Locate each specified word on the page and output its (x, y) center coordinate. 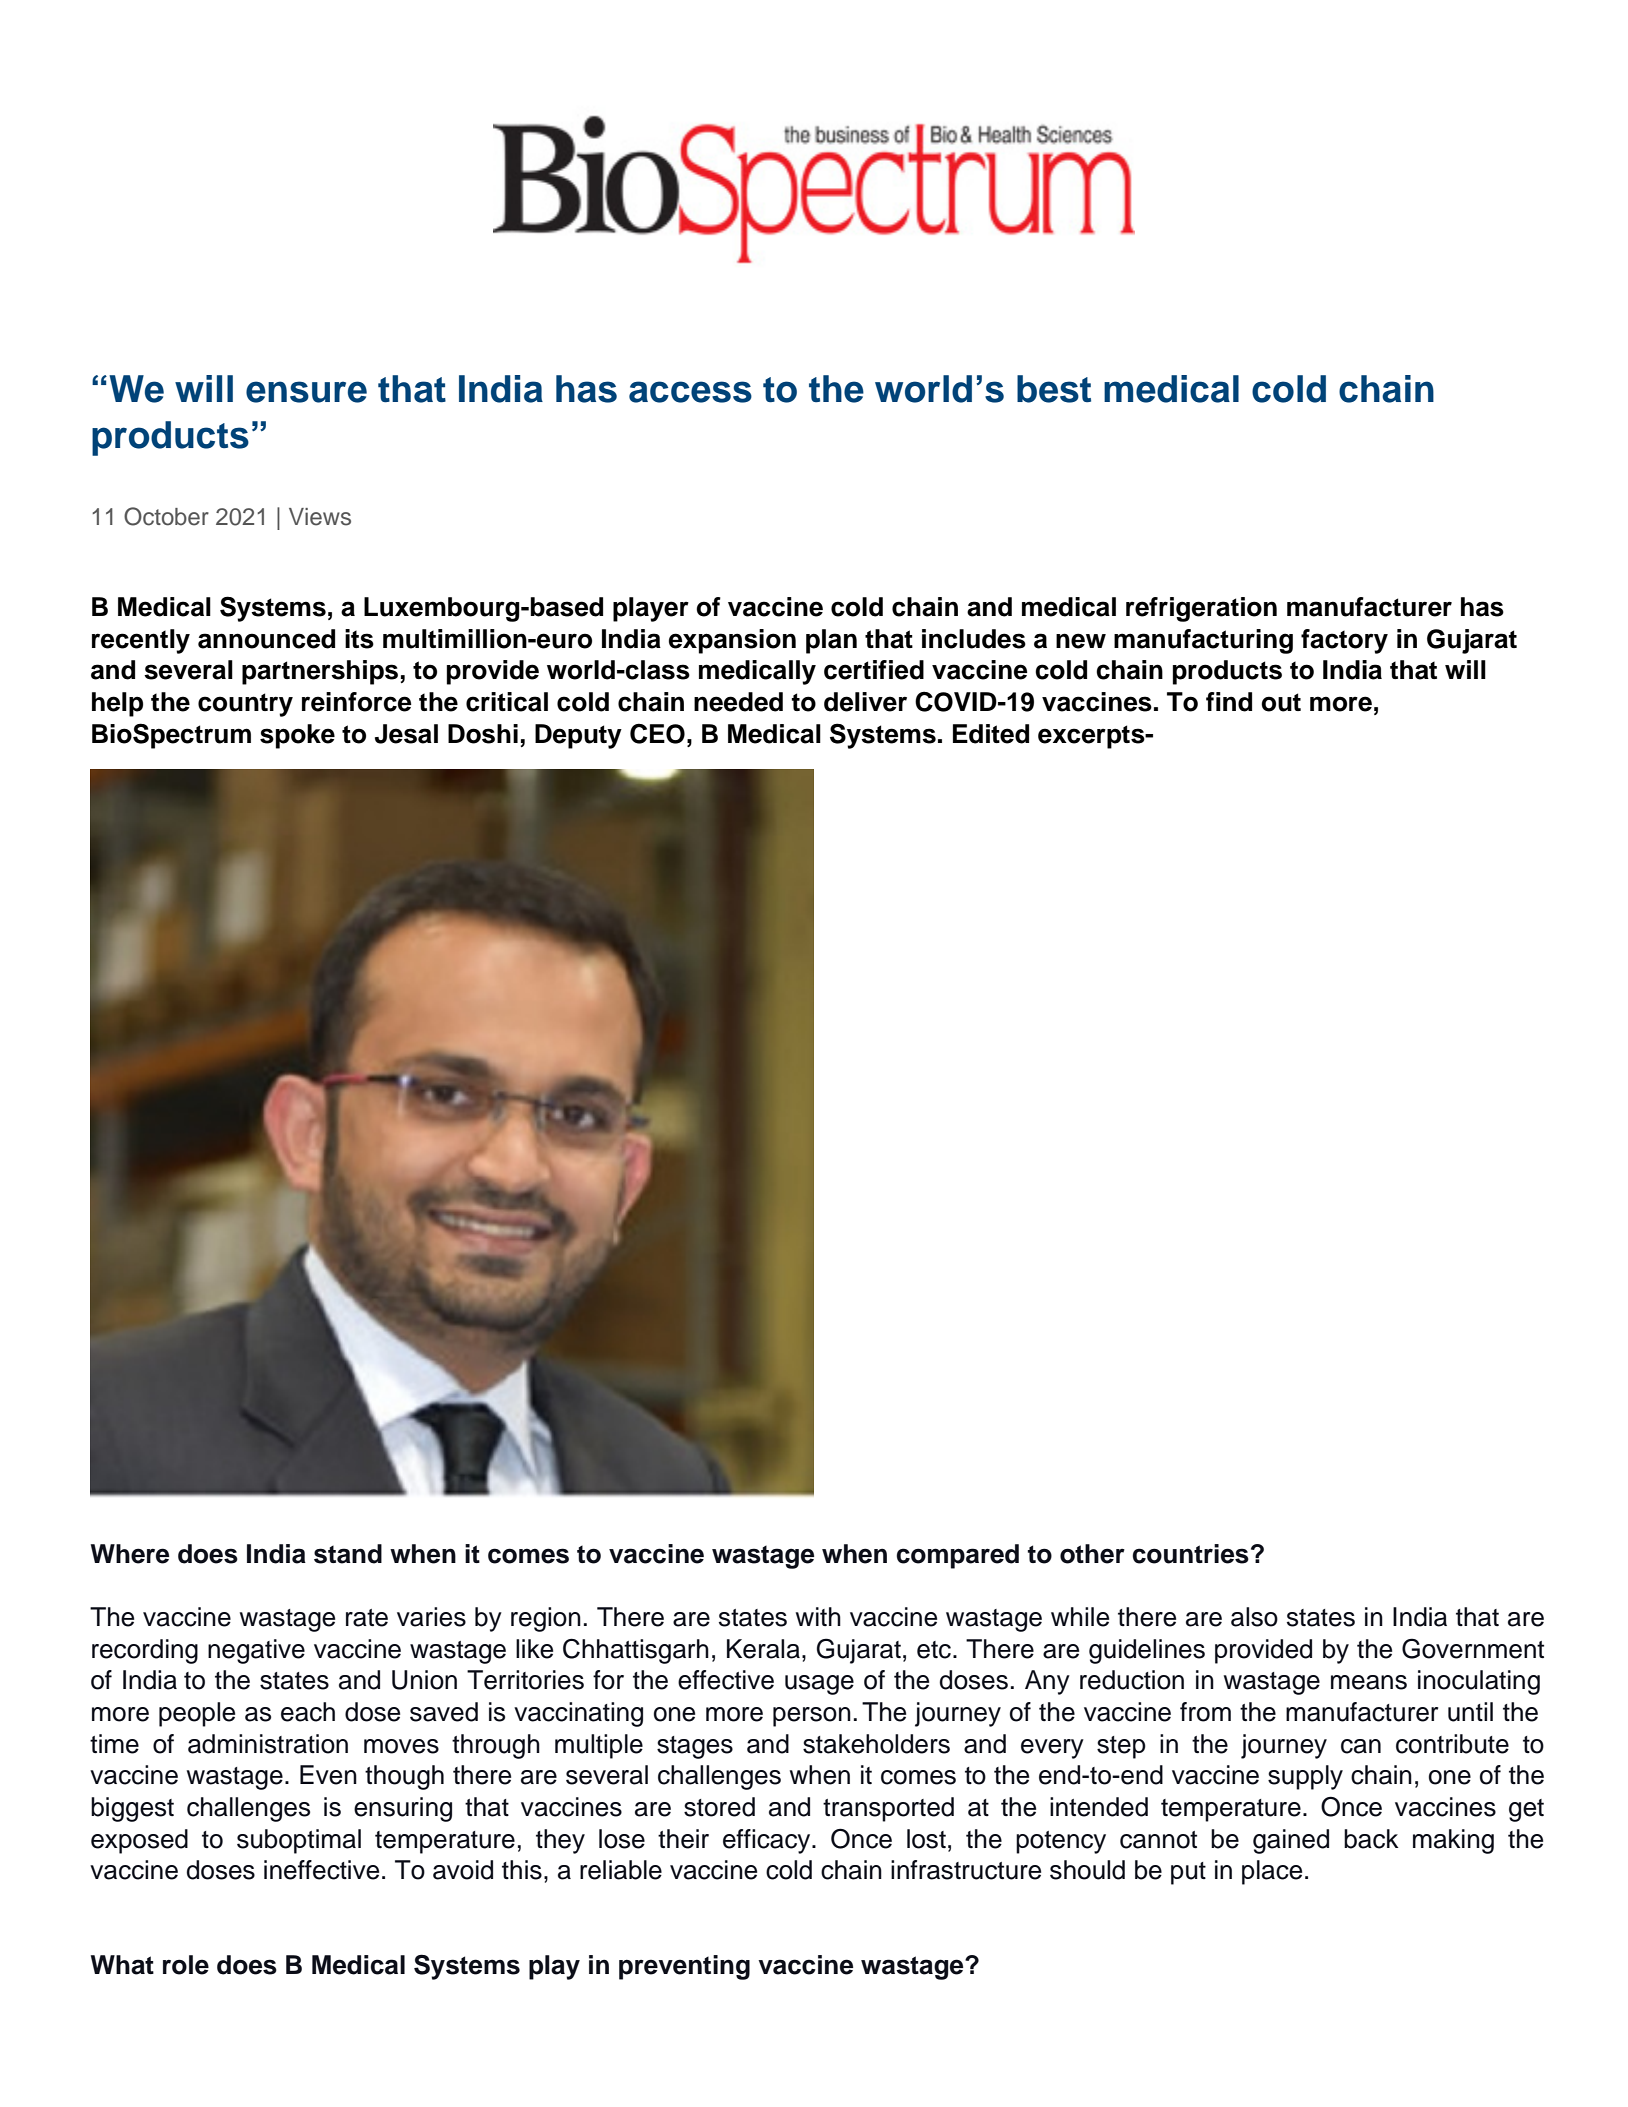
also (1254, 1617)
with (818, 1616)
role (186, 1965)
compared (957, 1556)
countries (1190, 1554)
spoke (297, 736)
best (1054, 389)
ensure (306, 392)
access (690, 392)
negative (256, 1651)
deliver (865, 702)
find (1229, 702)
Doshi (483, 734)
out (1281, 702)
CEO (657, 733)
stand (348, 1554)
